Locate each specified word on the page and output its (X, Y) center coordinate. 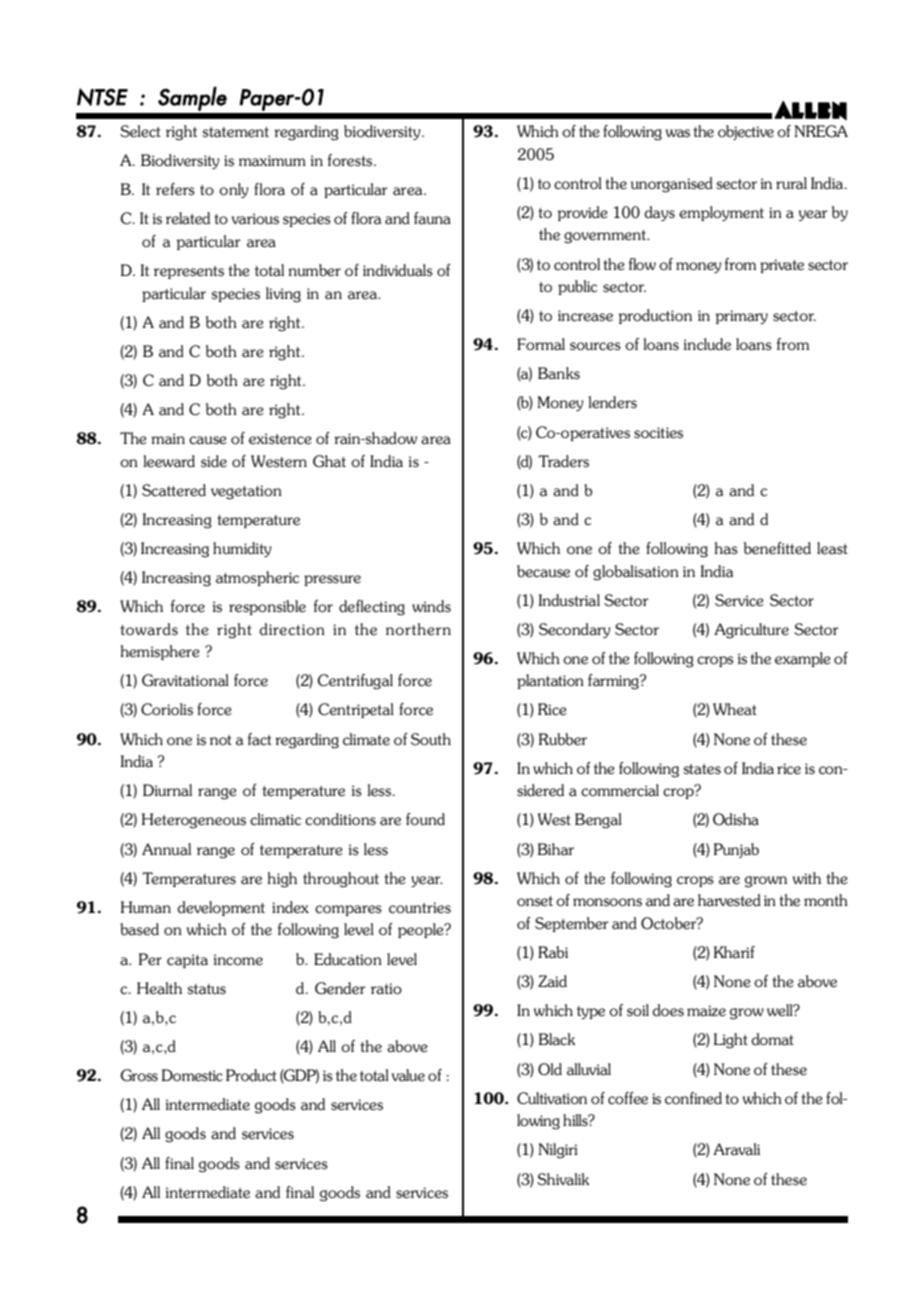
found (425, 819)
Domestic (192, 1075)
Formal (541, 344)
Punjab (736, 850)
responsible (267, 607)
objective (746, 132)
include (707, 344)
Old (550, 1069)
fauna (432, 218)
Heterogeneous (194, 821)
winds (431, 606)
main (168, 439)
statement (235, 132)
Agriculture (751, 631)
